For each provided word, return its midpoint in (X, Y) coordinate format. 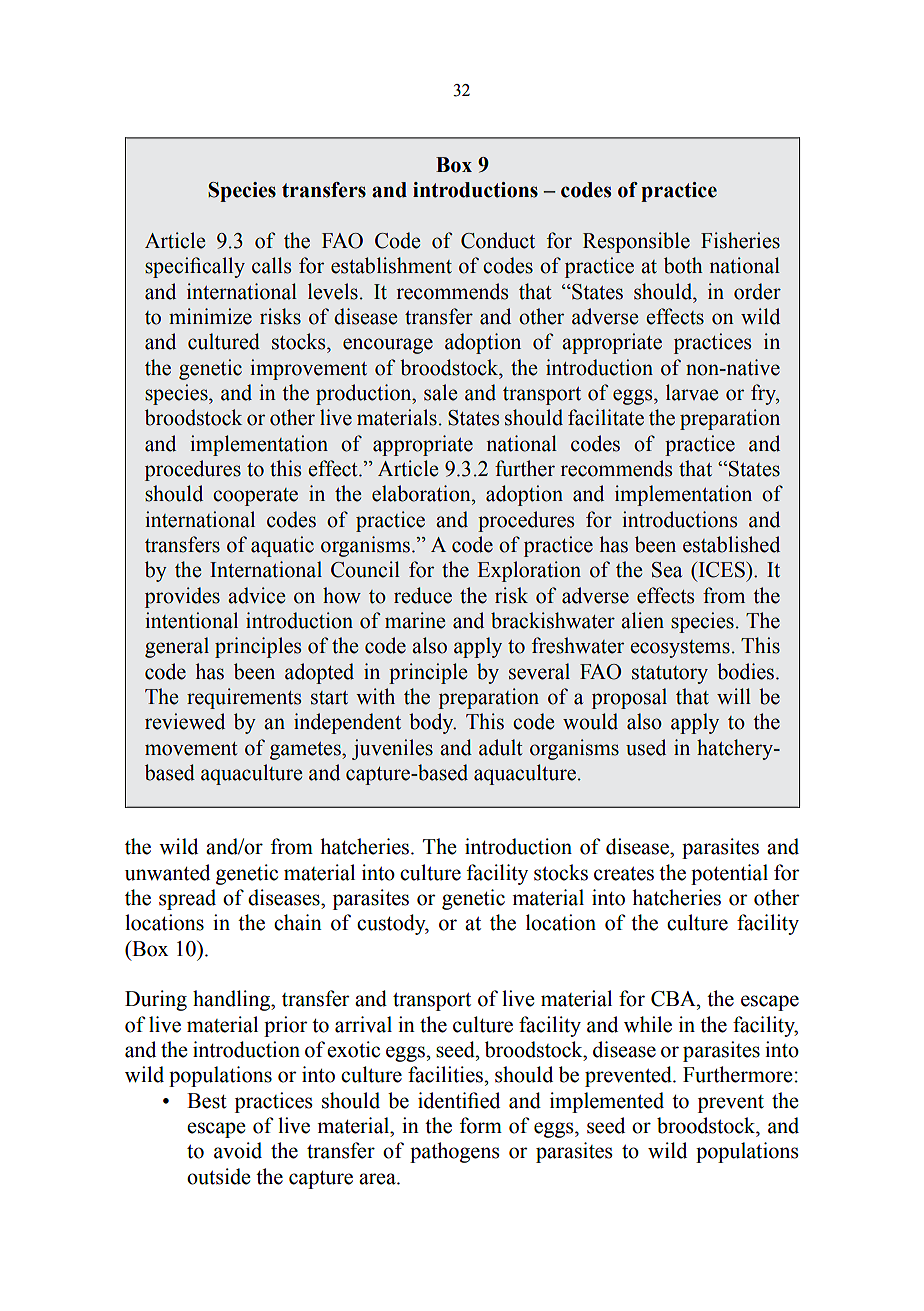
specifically (195, 267)
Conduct (498, 240)
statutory (670, 675)
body (432, 723)
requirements (244, 698)
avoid (238, 1150)
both (683, 265)
